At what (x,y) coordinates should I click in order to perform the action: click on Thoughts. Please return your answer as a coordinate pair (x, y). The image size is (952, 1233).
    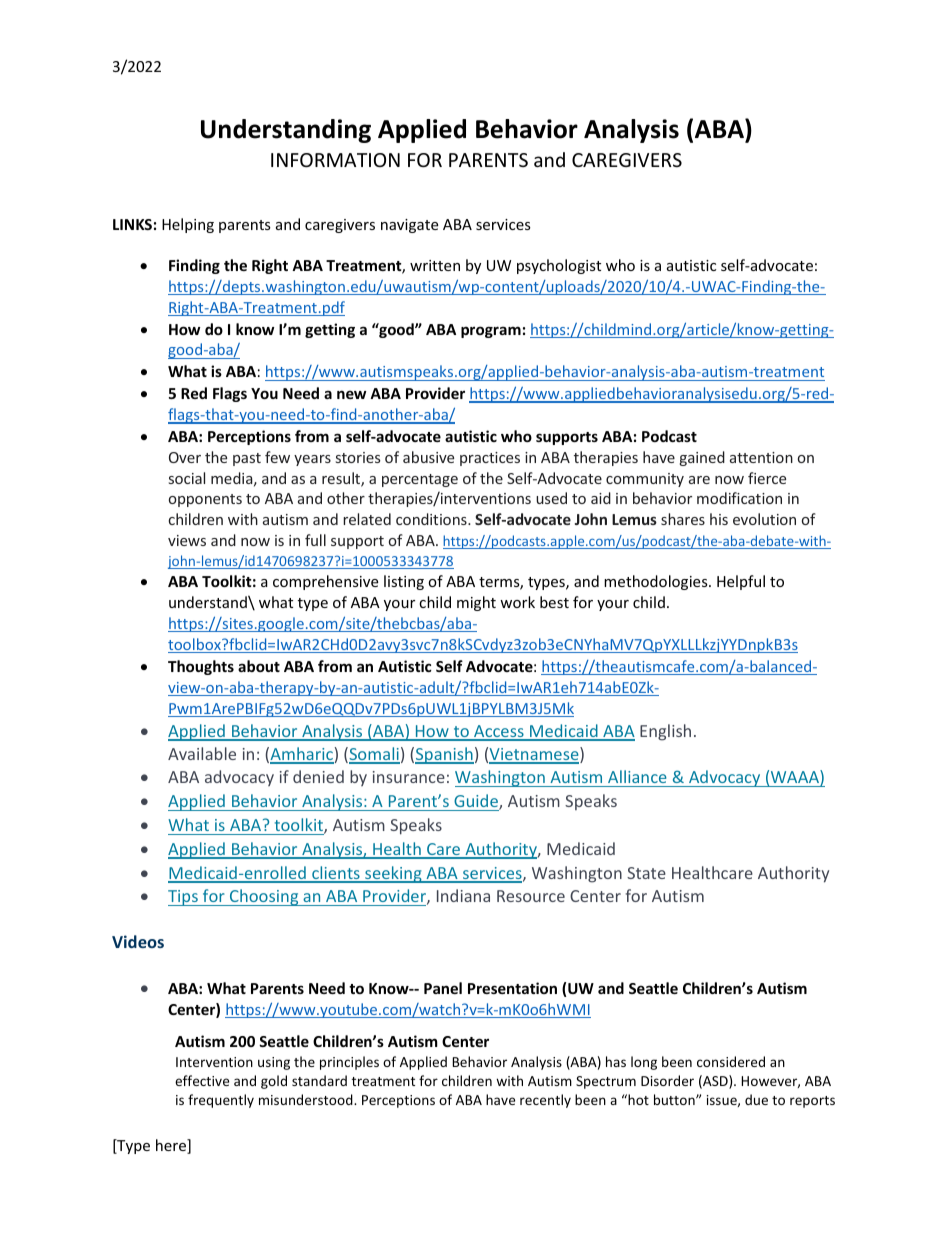
    Looking at the image, I should click on (201, 667).
